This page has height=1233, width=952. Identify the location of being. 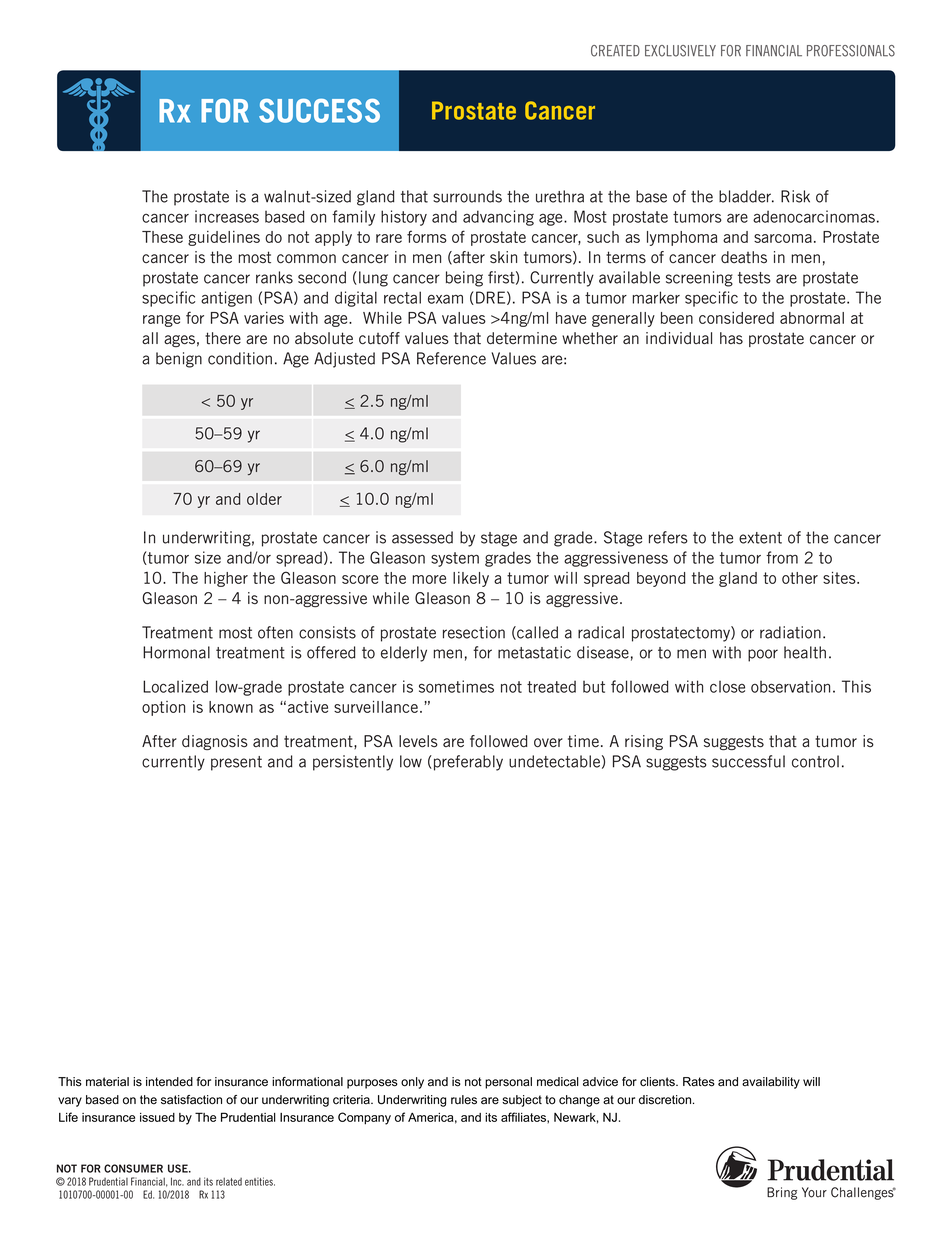
(464, 279).
